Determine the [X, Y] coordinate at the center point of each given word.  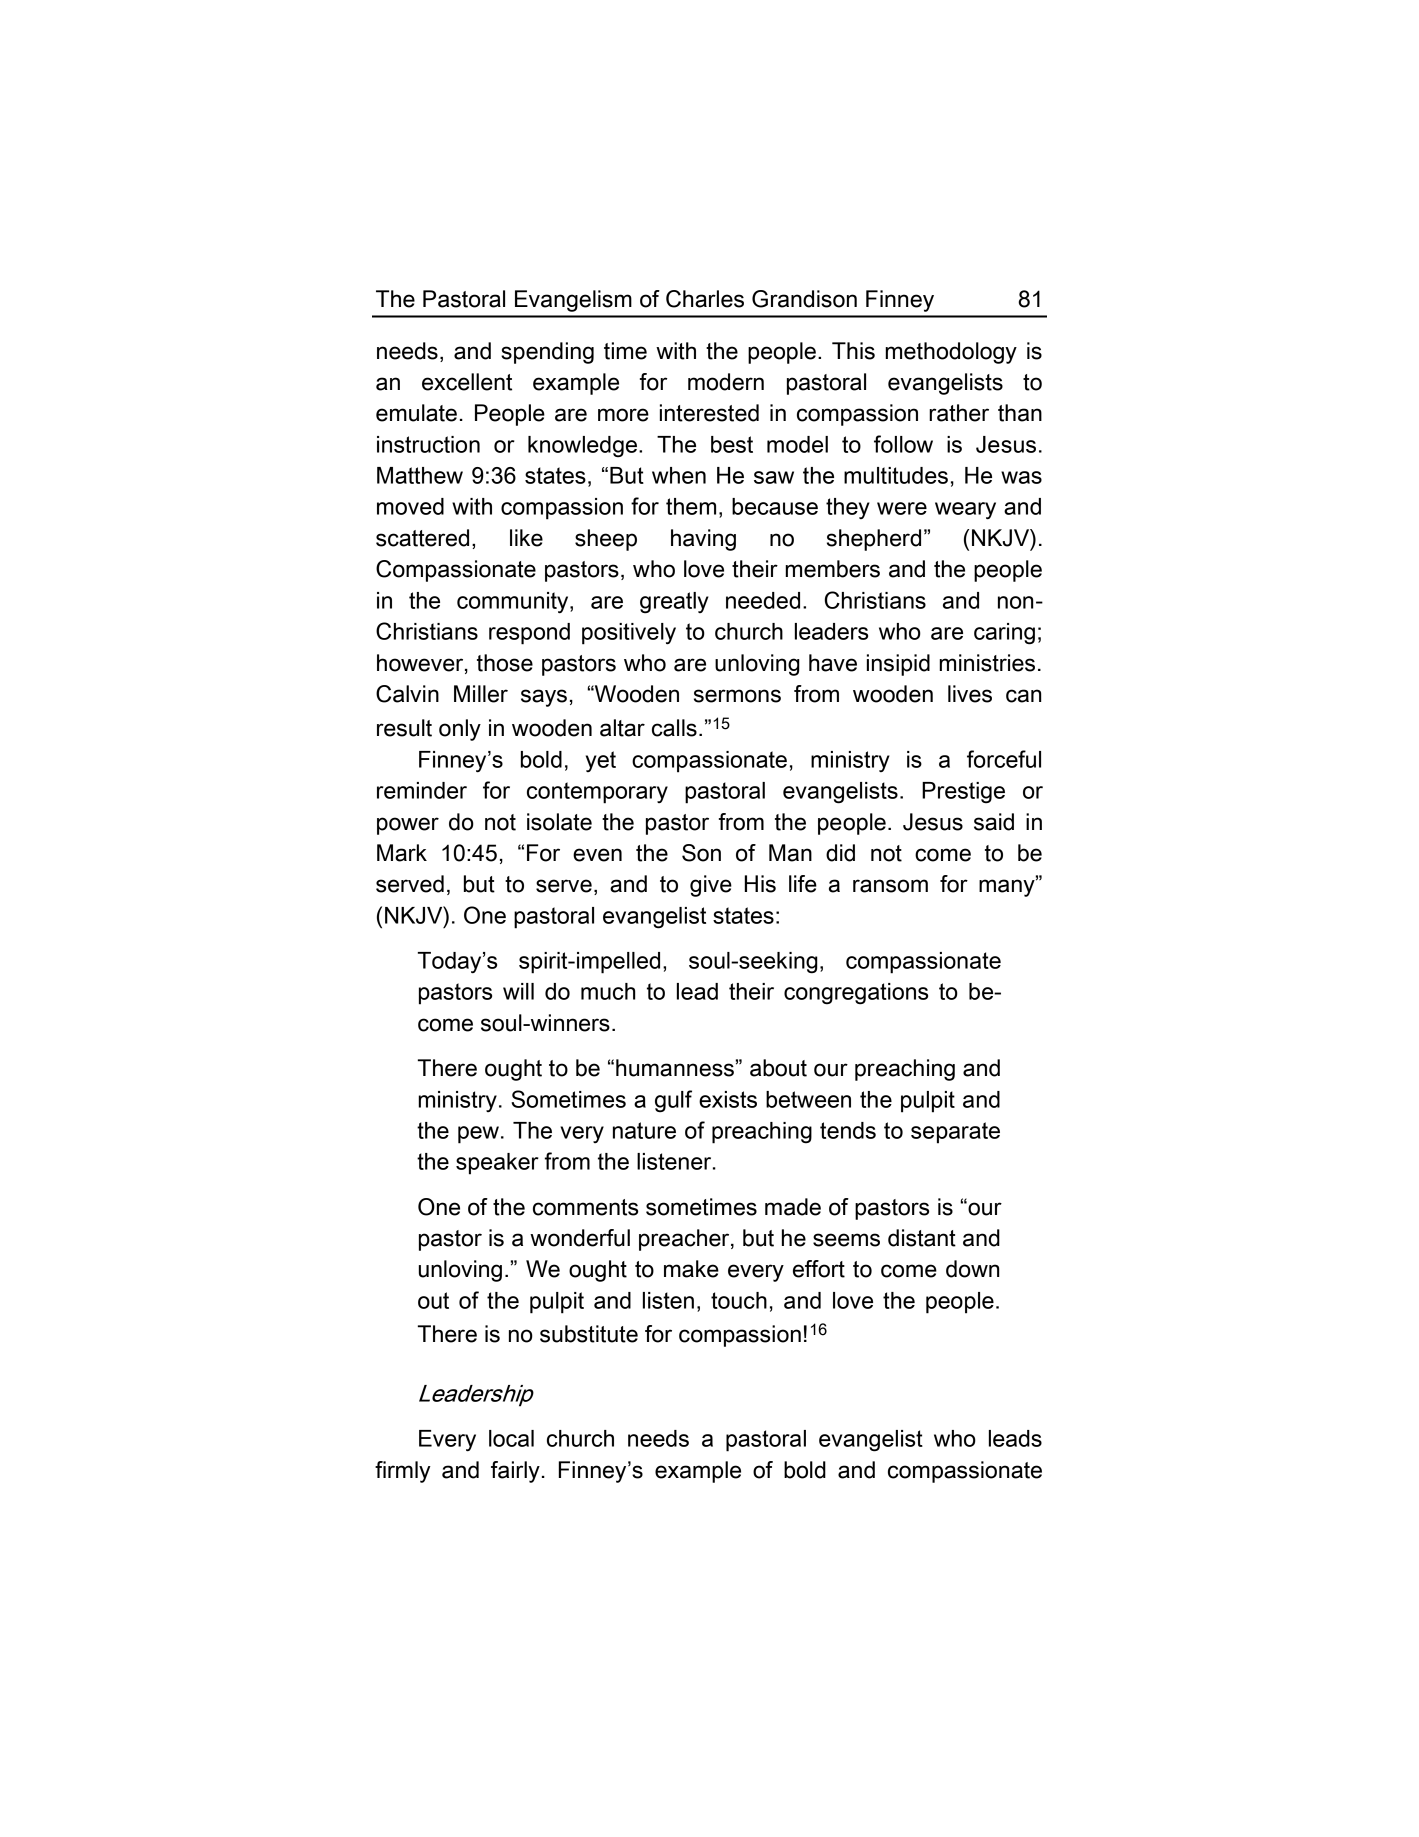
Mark [402, 853]
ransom [890, 886]
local [511, 1438]
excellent [467, 382]
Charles [705, 299]
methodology [951, 353]
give [711, 886]
